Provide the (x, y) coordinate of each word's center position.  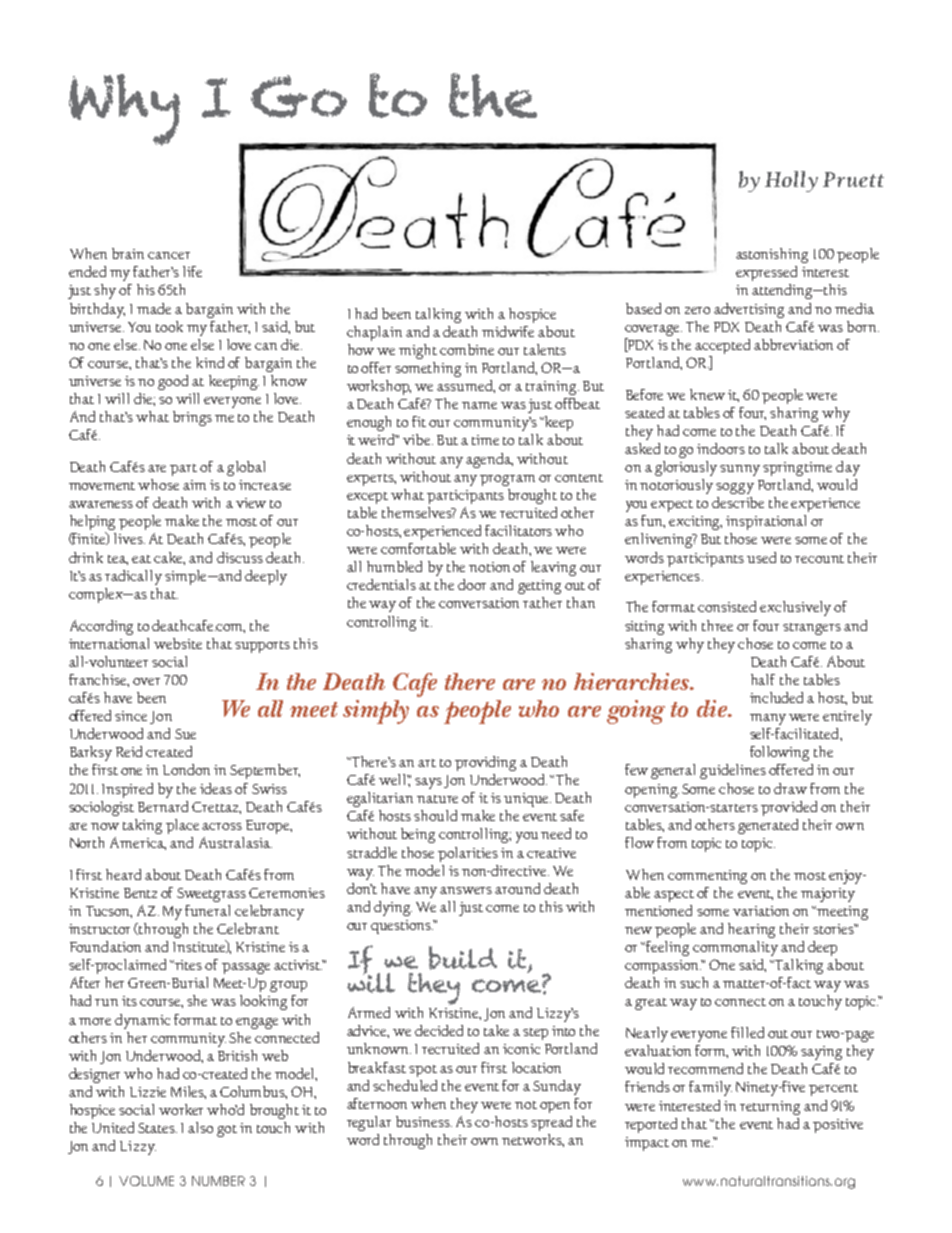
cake (169, 558)
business (424, 1121)
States (157, 1128)
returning (770, 1108)
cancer (169, 255)
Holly (791, 181)
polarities (468, 854)
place (182, 826)
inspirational (766, 522)
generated (768, 826)
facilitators (518, 530)
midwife (508, 331)
